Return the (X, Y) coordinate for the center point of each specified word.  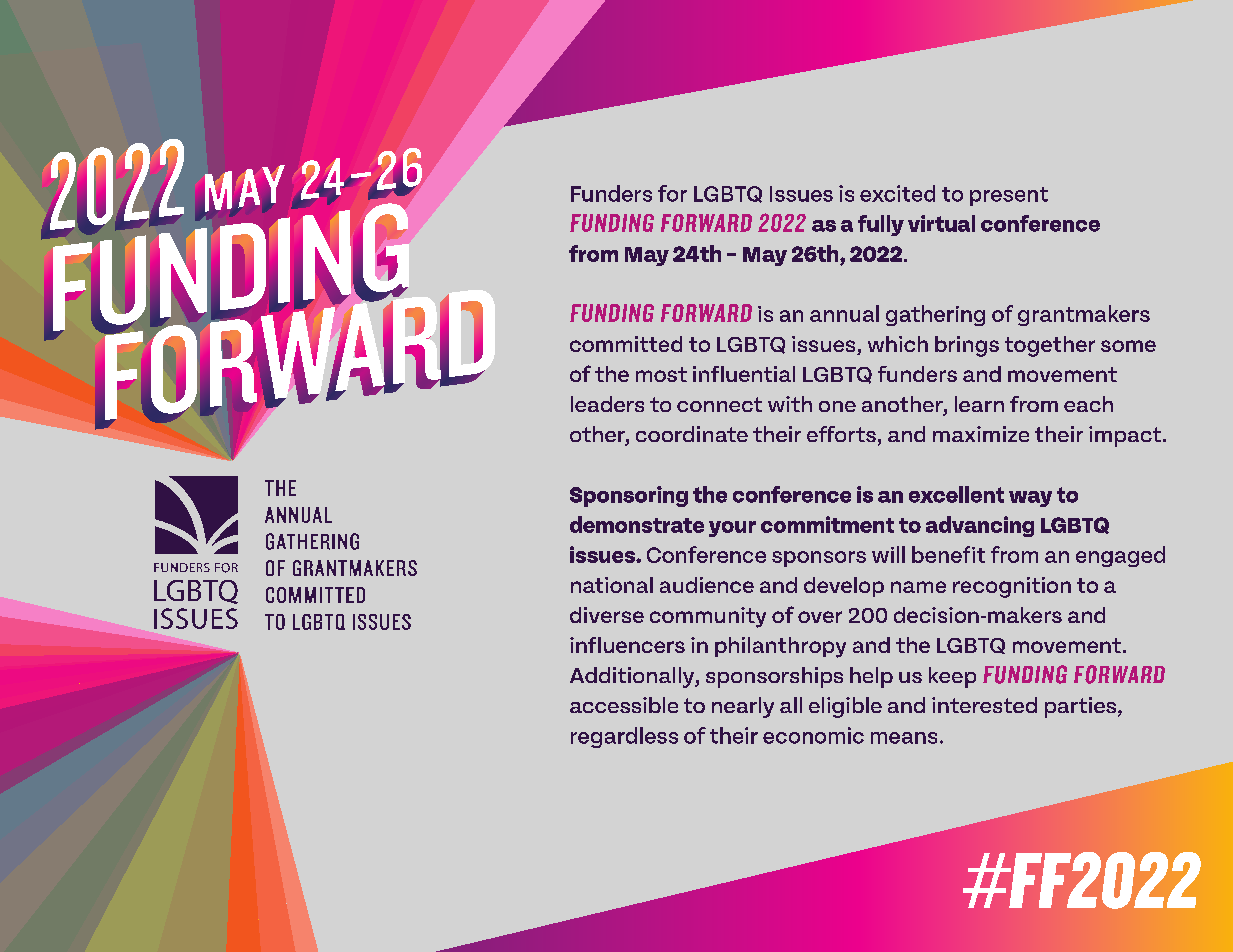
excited (897, 193)
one (837, 406)
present (1009, 196)
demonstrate (637, 524)
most (661, 374)
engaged (1120, 556)
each (1088, 404)
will (888, 554)
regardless (624, 737)
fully (881, 225)
